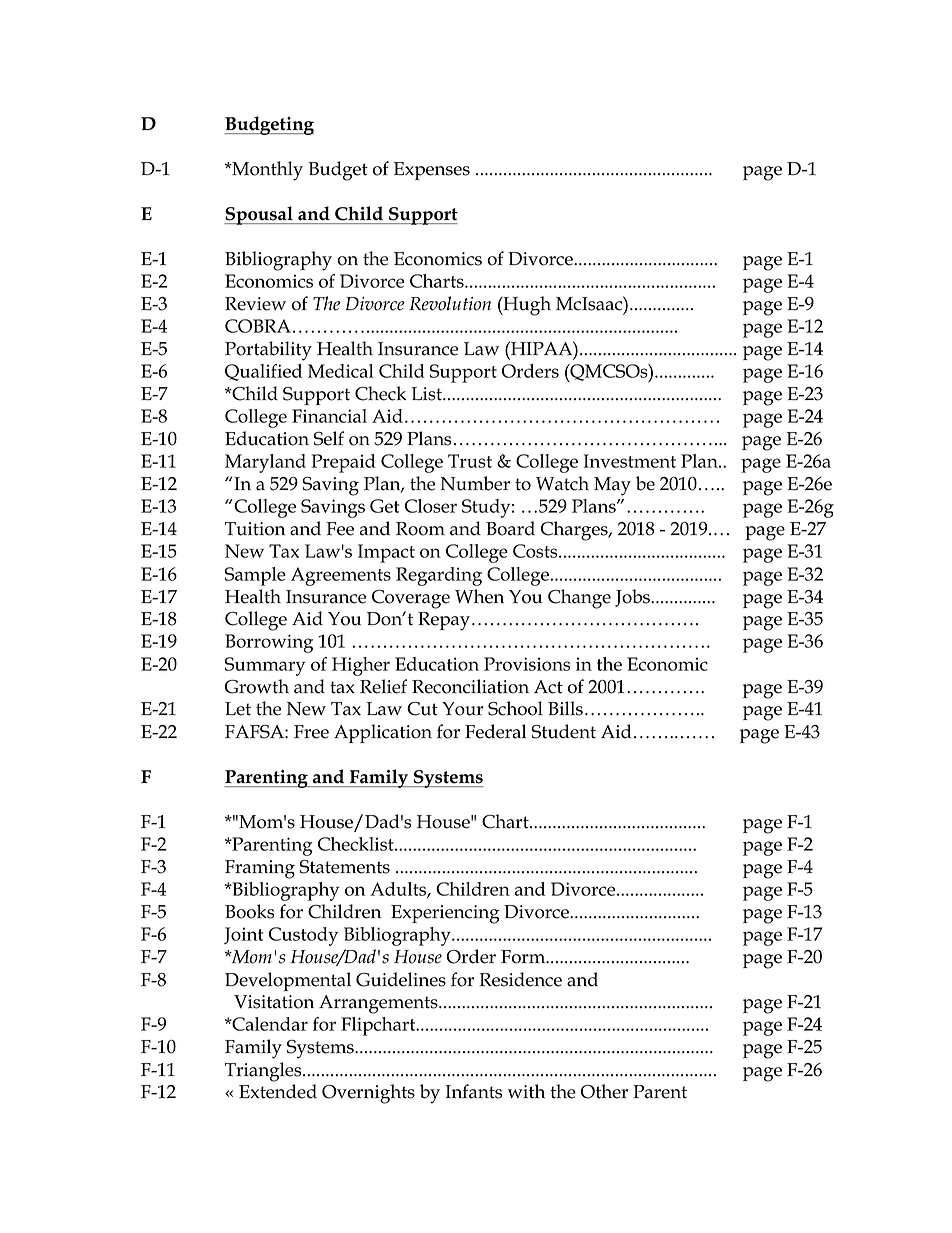 This screenshot has height=1233, width=952. Describe the element at coordinates (259, 215) in the screenshot. I see `Spousal` at that location.
